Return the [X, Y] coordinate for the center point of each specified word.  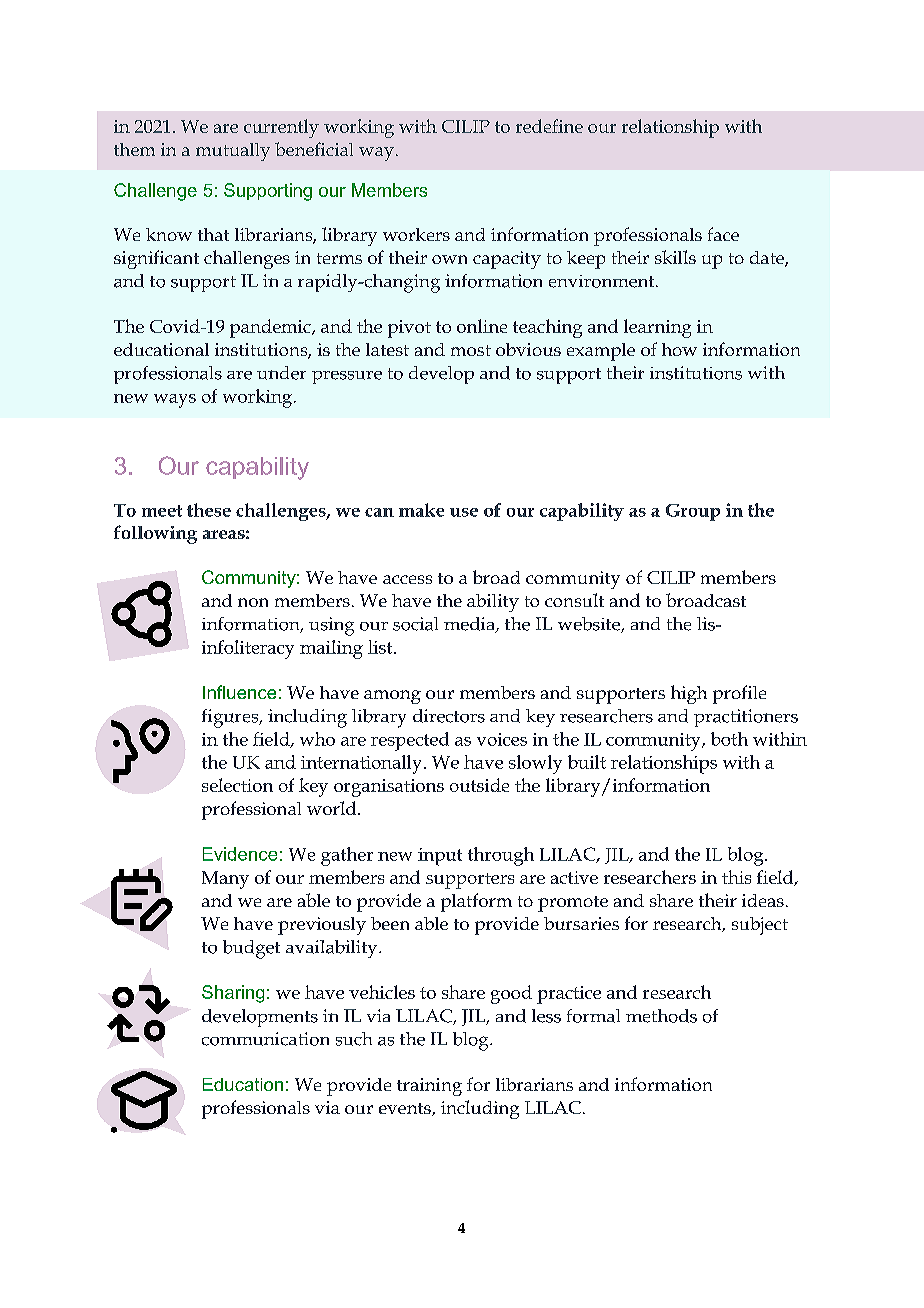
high [689, 694]
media [470, 625]
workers [416, 234]
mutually [233, 152]
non [253, 602]
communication [265, 1039]
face [723, 234]
